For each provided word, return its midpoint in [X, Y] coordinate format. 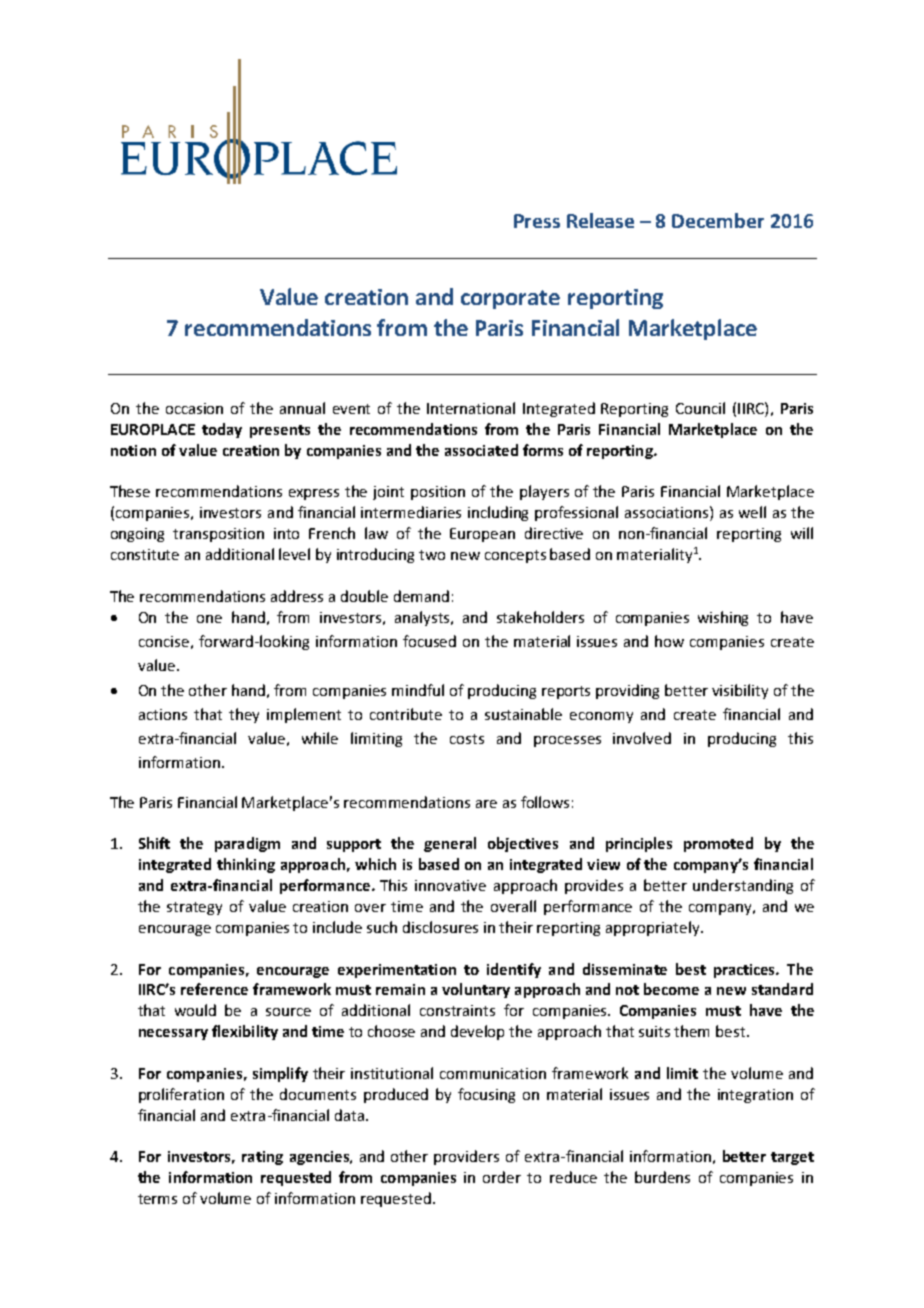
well [752, 512]
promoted [718, 844]
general [450, 844]
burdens [662, 1177]
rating [262, 1158]
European [482, 535]
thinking [246, 865]
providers [466, 1157]
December [718, 220]
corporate [510, 299]
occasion [194, 408]
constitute [145, 554]
